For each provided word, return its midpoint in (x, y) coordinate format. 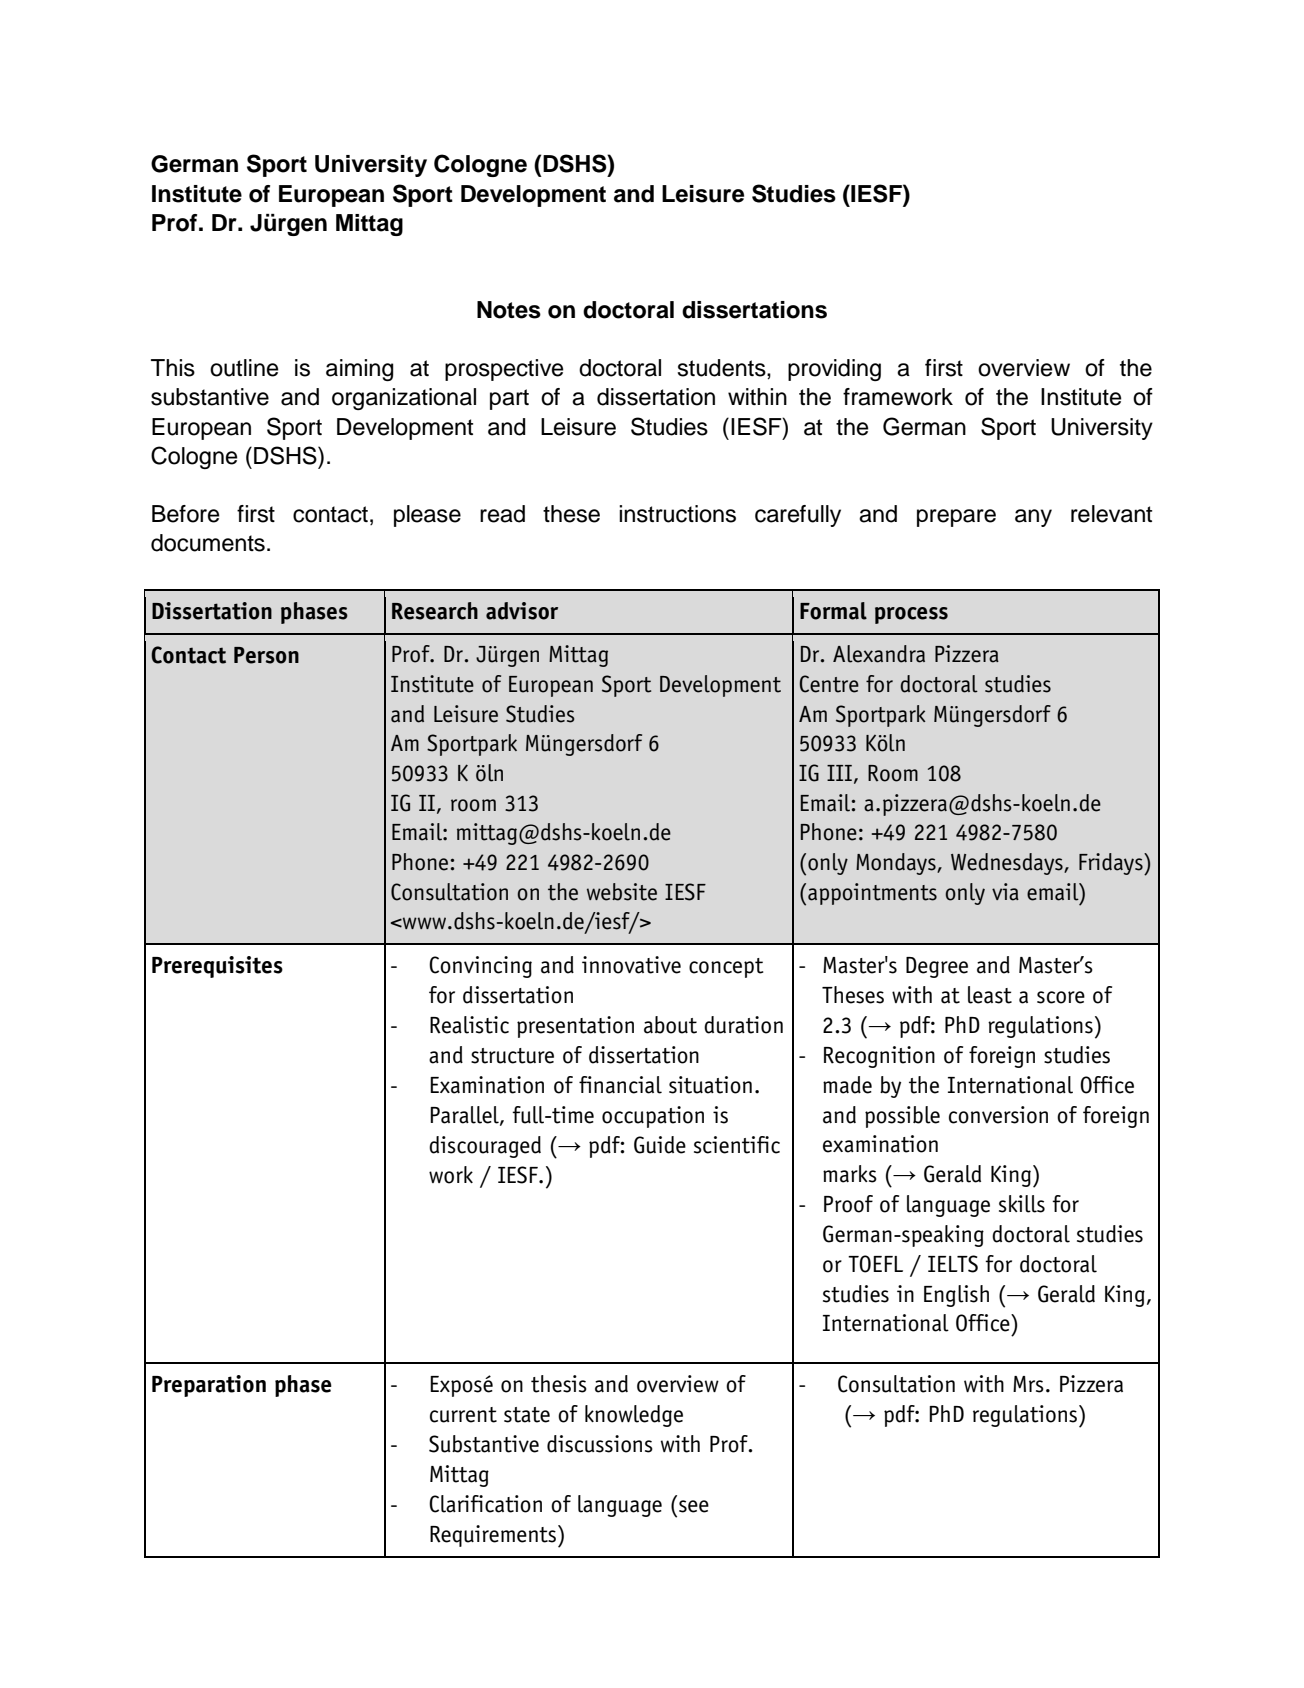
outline (244, 368)
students (722, 368)
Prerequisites (217, 967)
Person (266, 655)
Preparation (209, 1386)
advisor (522, 611)
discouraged (485, 1147)
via (1005, 892)
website (622, 892)
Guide (660, 1145)
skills (1022, 1204)
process (911, 615)
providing (834, 370)
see (694, 1506)
